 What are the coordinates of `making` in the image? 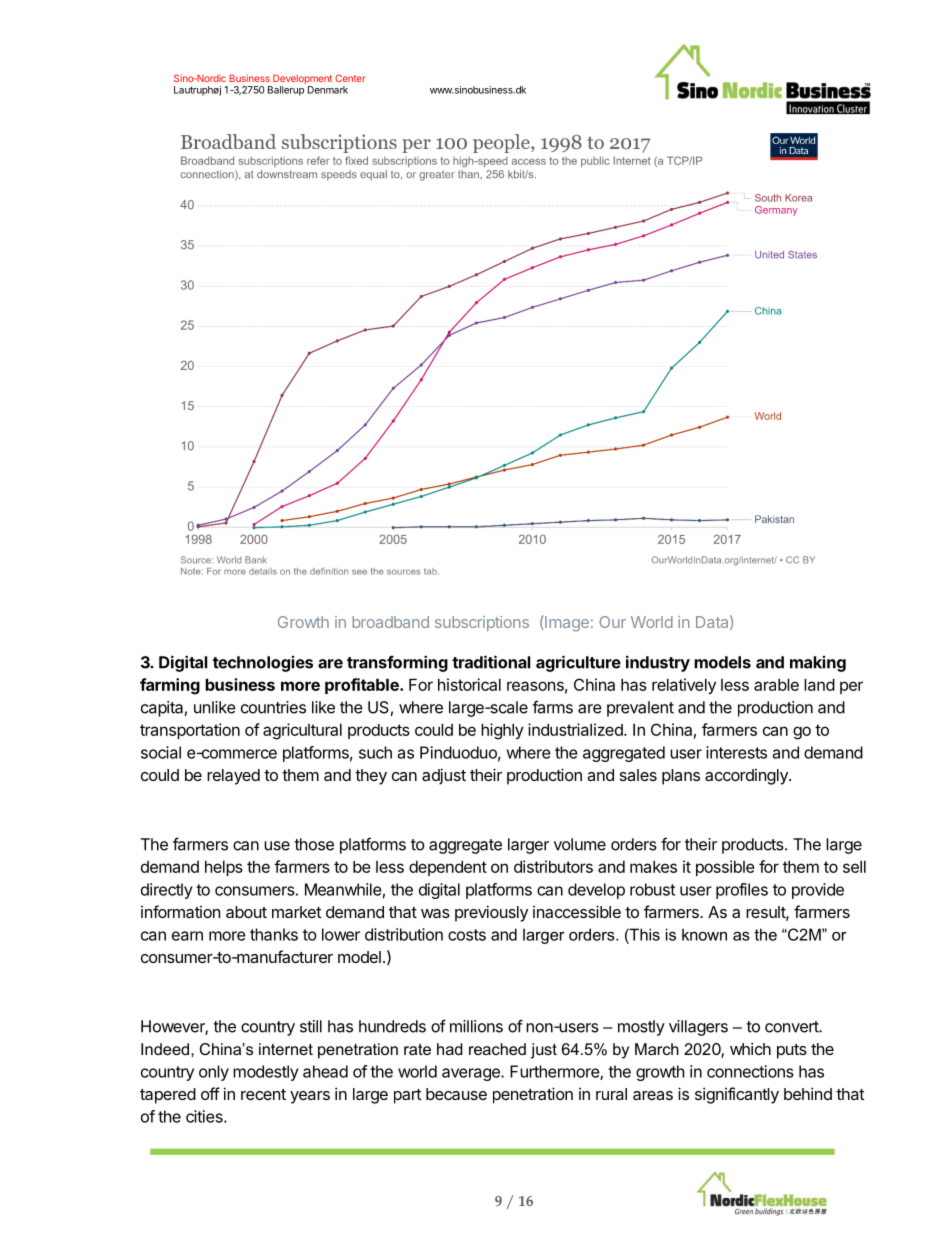 It's located at (818, 664).
